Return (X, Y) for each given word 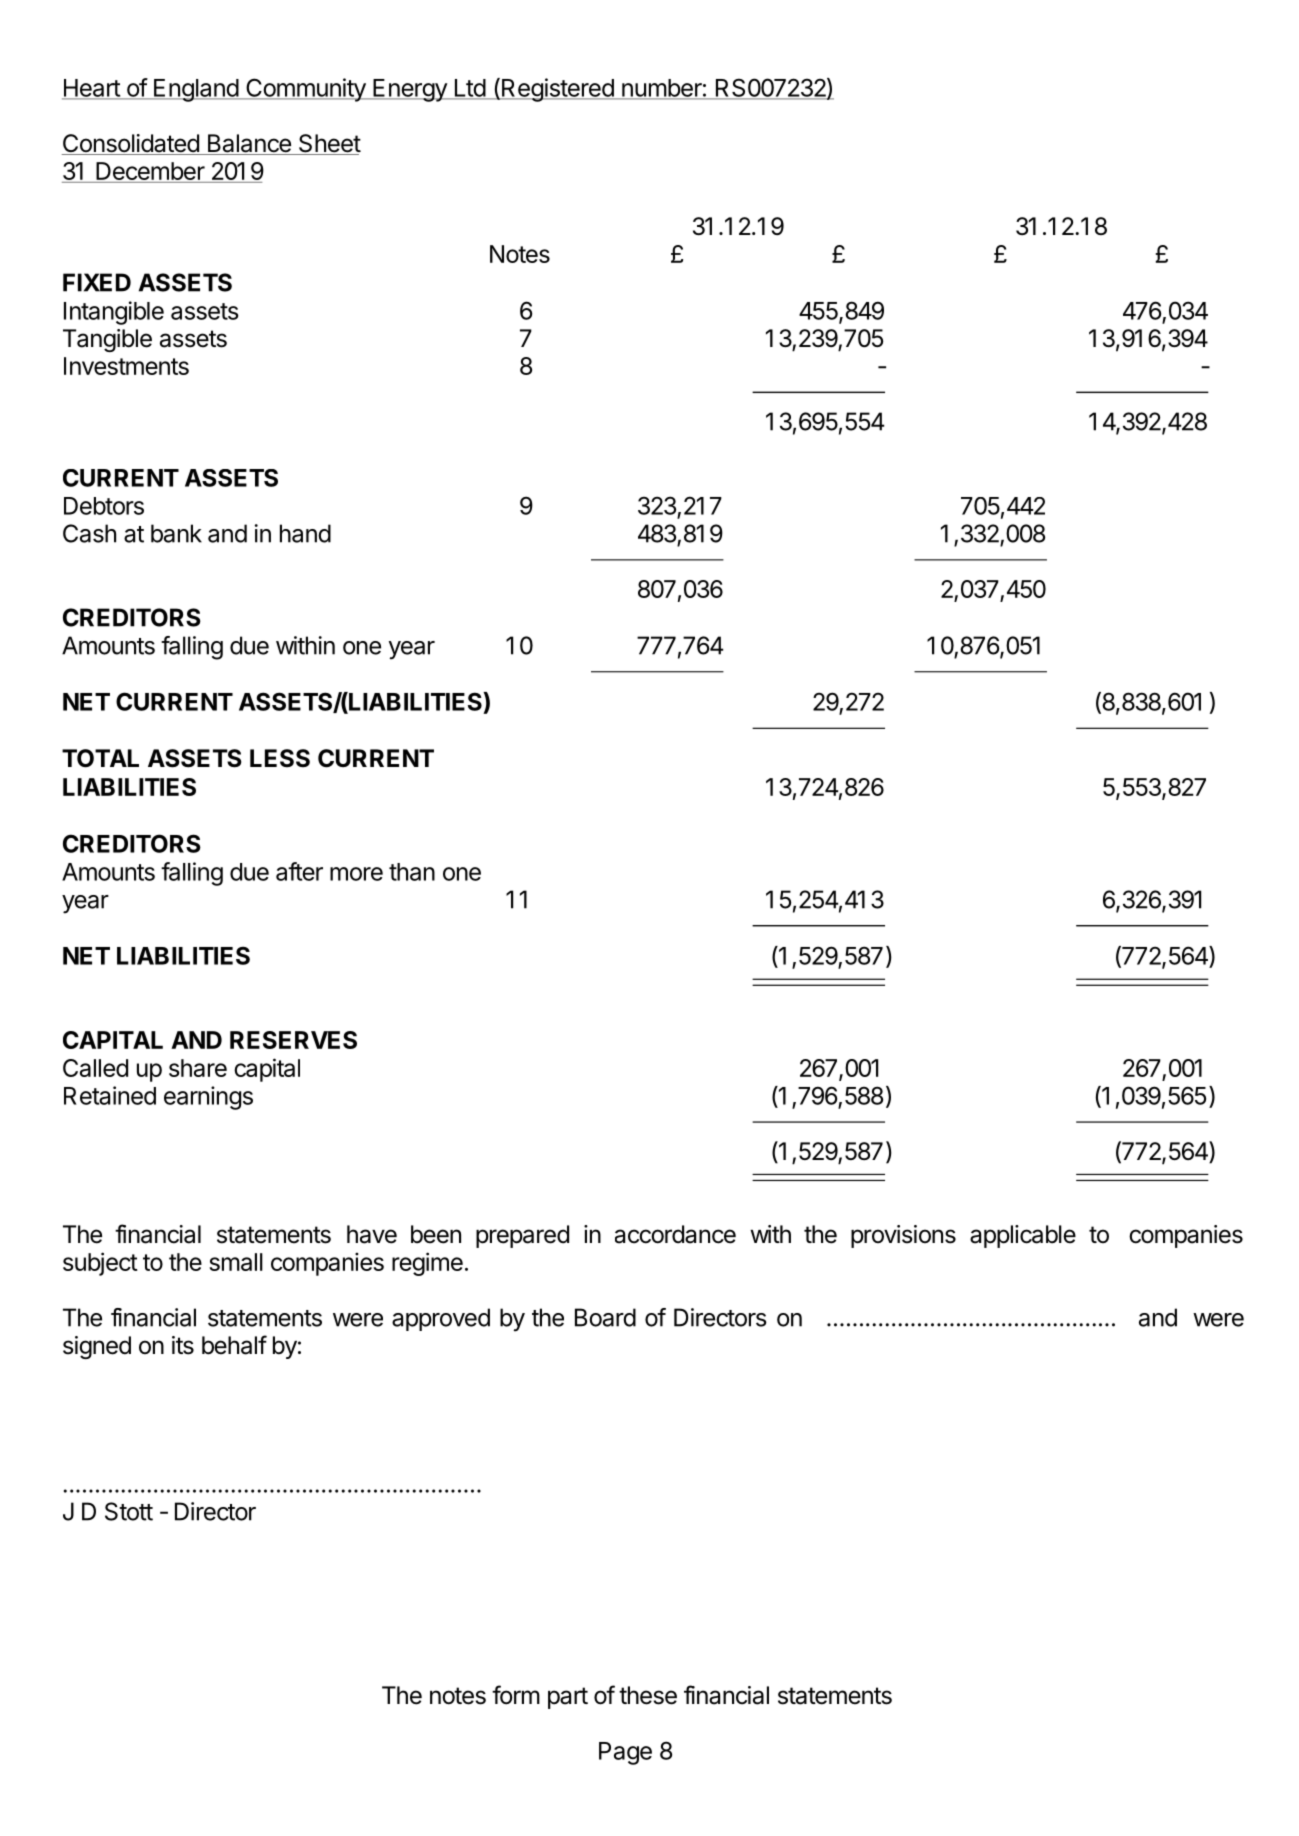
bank (176, 533)
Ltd (469, 89)
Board (605, 1317)
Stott (129, 1511)
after (299, 871)
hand (305, 533)
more (356, 874)
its (183, 1345)
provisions (903, 1236)
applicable (1023, 1236)
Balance (249, 144)
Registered (557, 90)
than (412, 872)
